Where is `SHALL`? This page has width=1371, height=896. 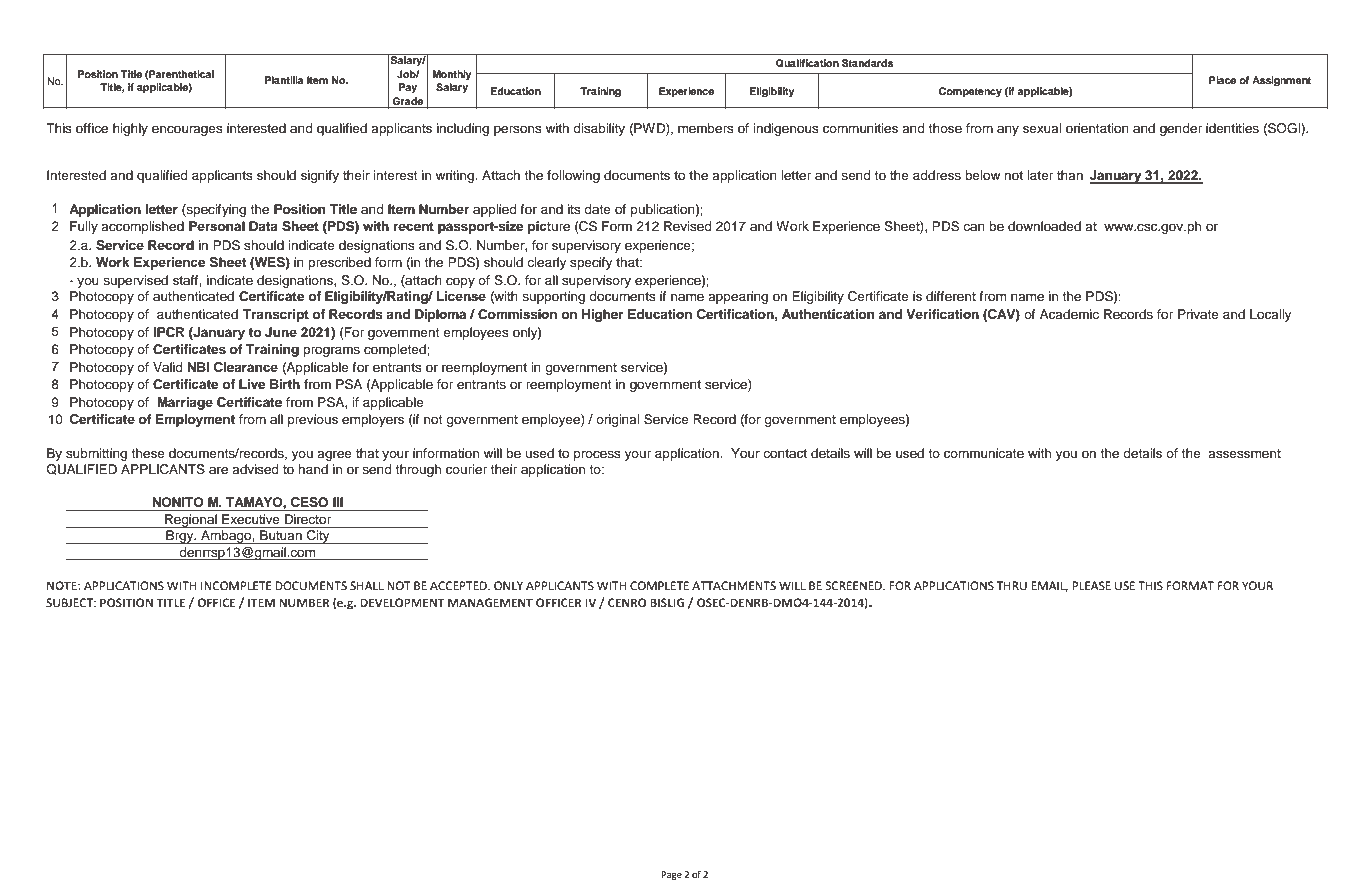
SHALL is located at coordinates (367, 585).
